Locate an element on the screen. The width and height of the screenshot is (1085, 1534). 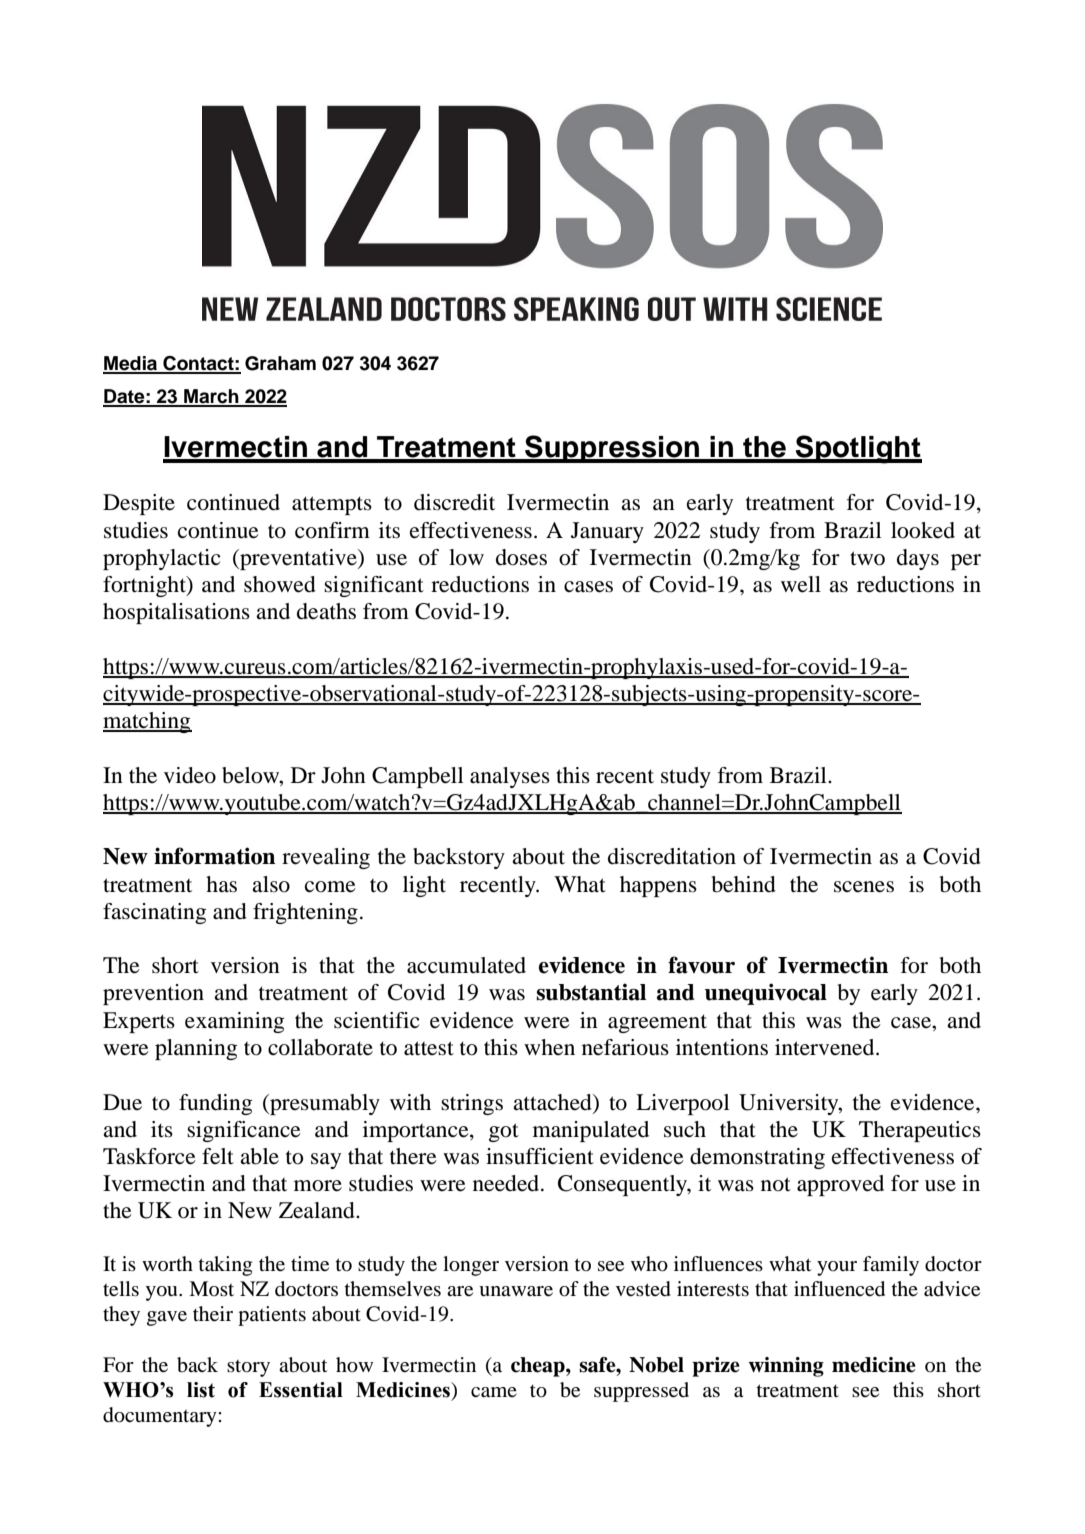
March is located at coordinates (211, 397).
